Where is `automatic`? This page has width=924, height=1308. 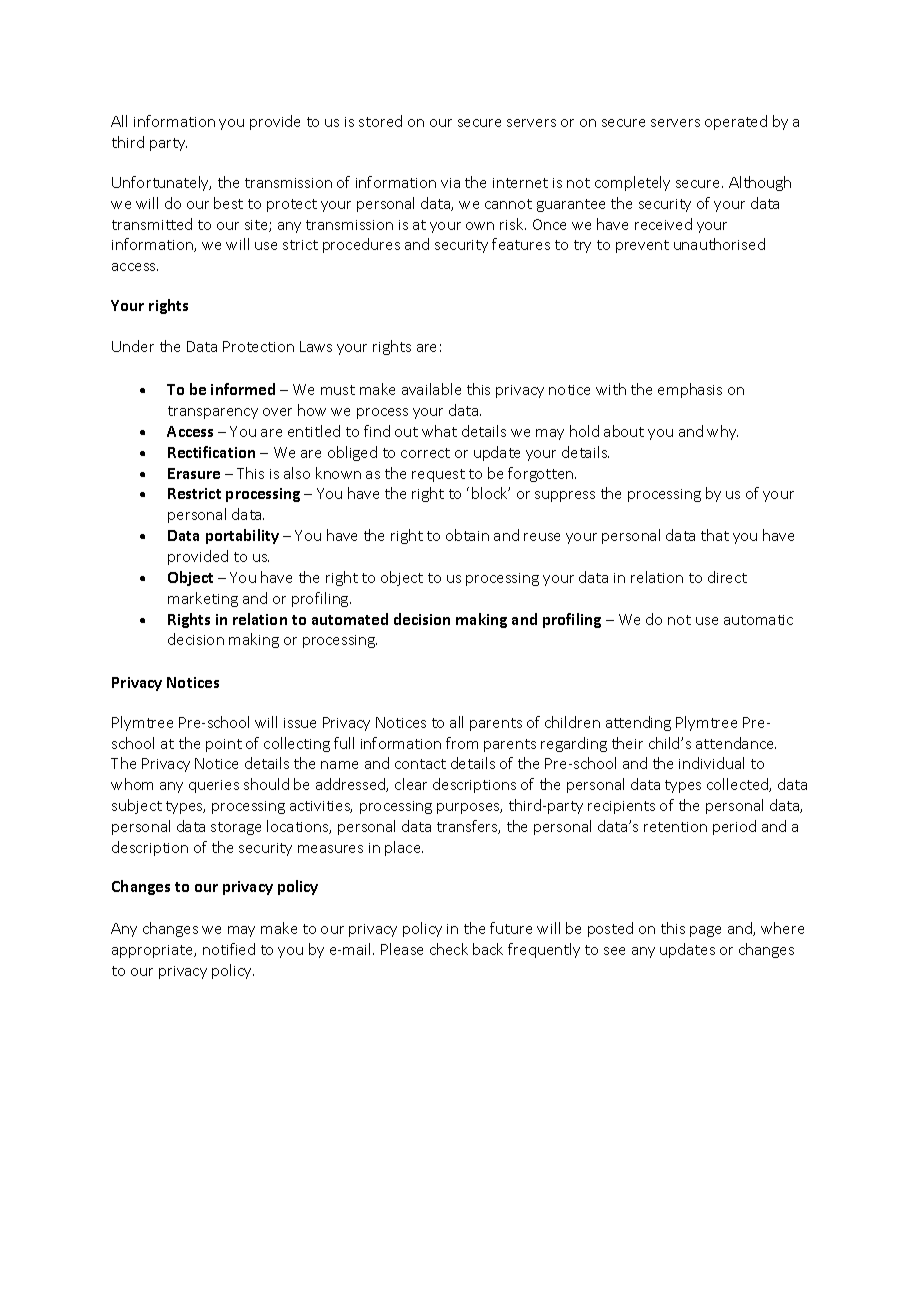
automatic is located at coordinates (758, 620).
